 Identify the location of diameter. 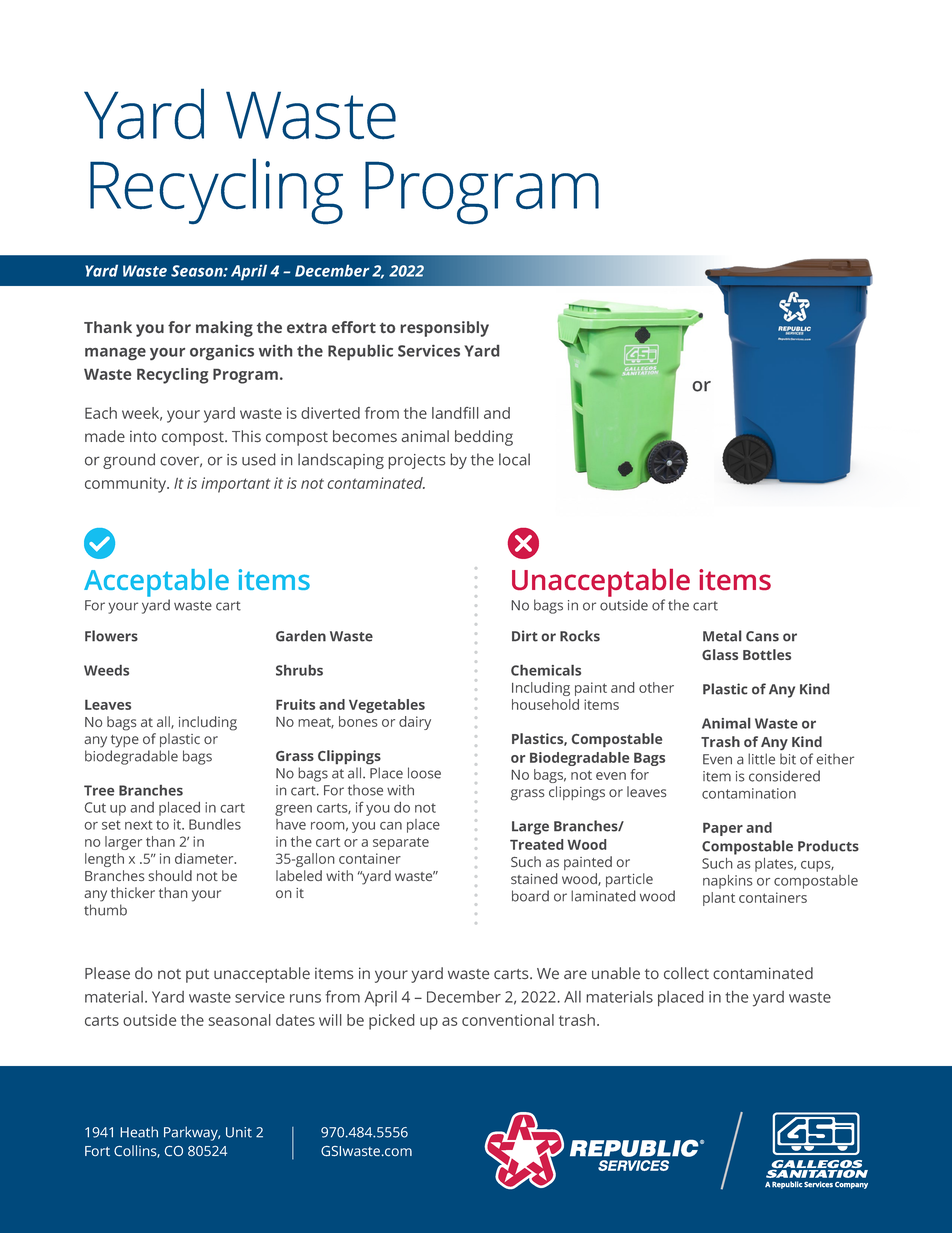
(205, 858).
